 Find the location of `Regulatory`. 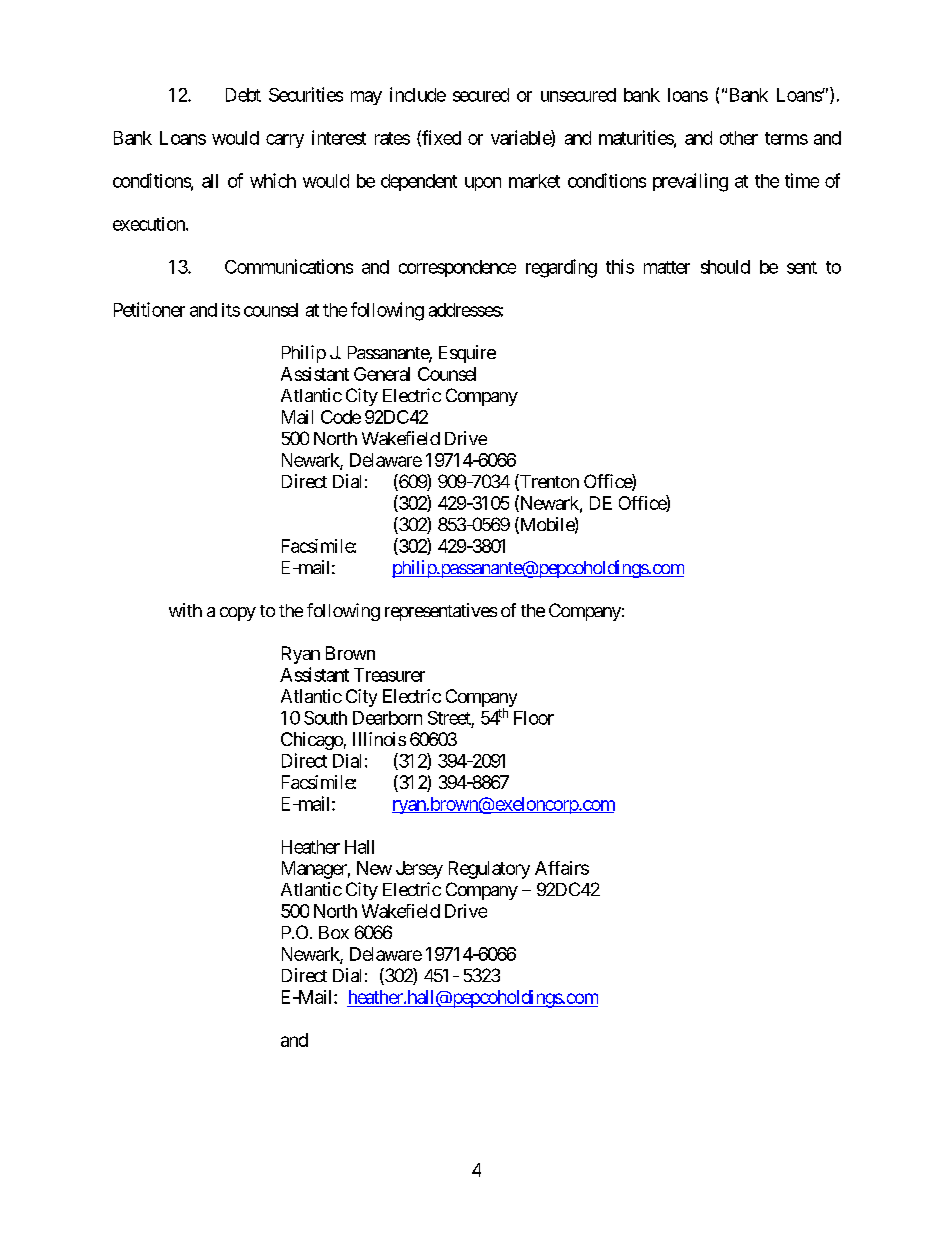

Regulatory is located at coordinates (489, 870).
